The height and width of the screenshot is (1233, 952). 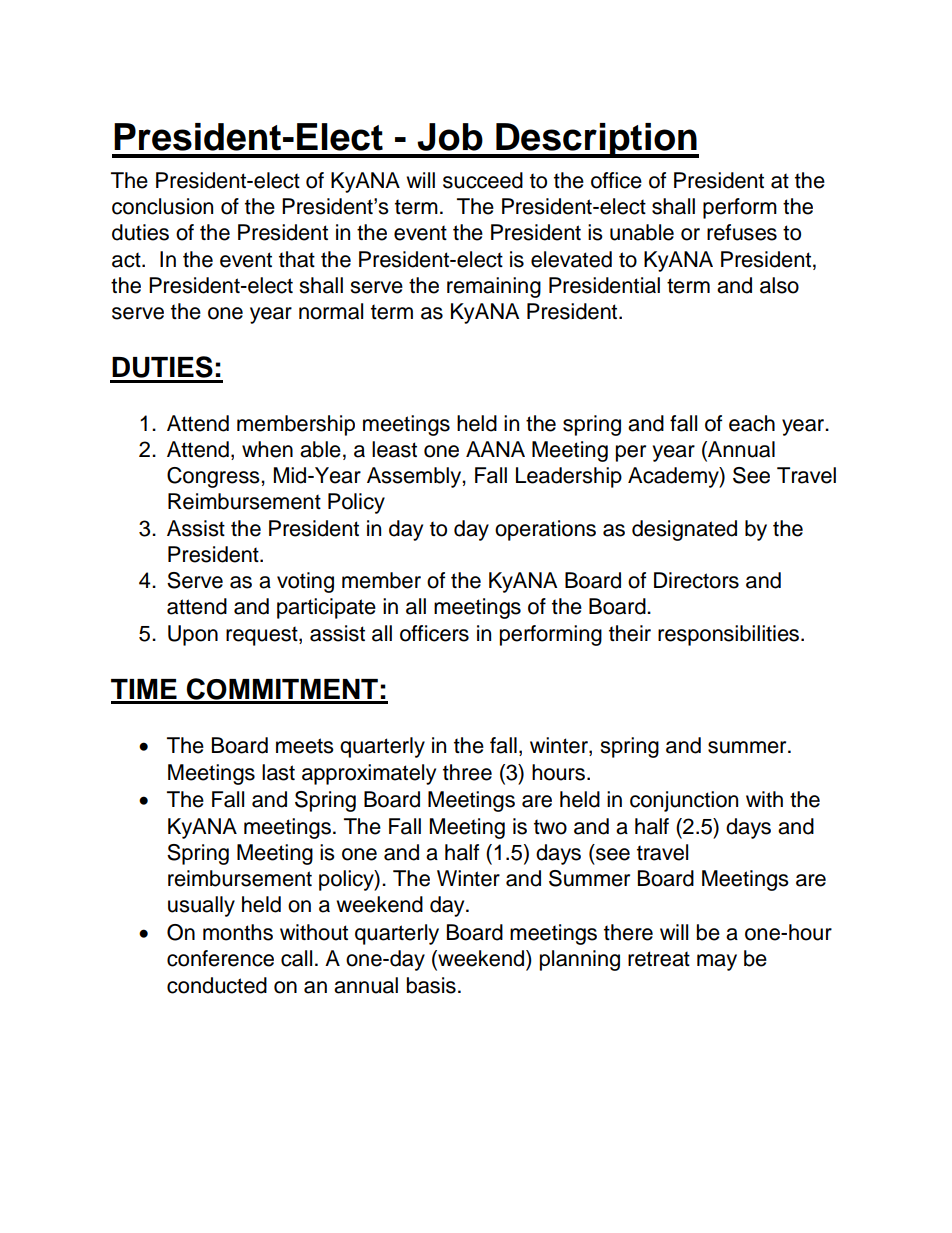 I want to click on operations, so click(x=545, y=530).
